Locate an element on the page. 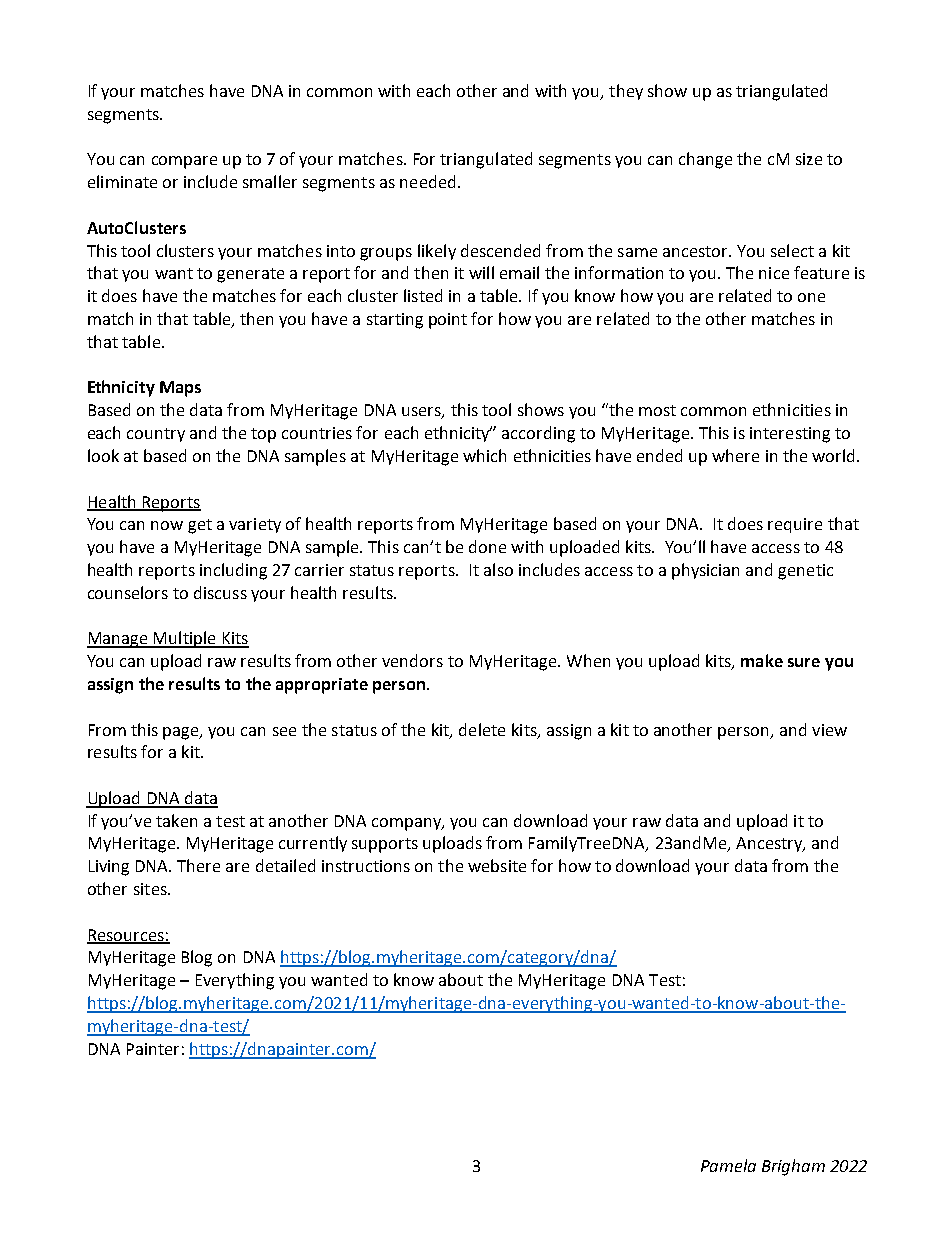 The image size is (952, 1233). make is located at coordinates (762, 660).
